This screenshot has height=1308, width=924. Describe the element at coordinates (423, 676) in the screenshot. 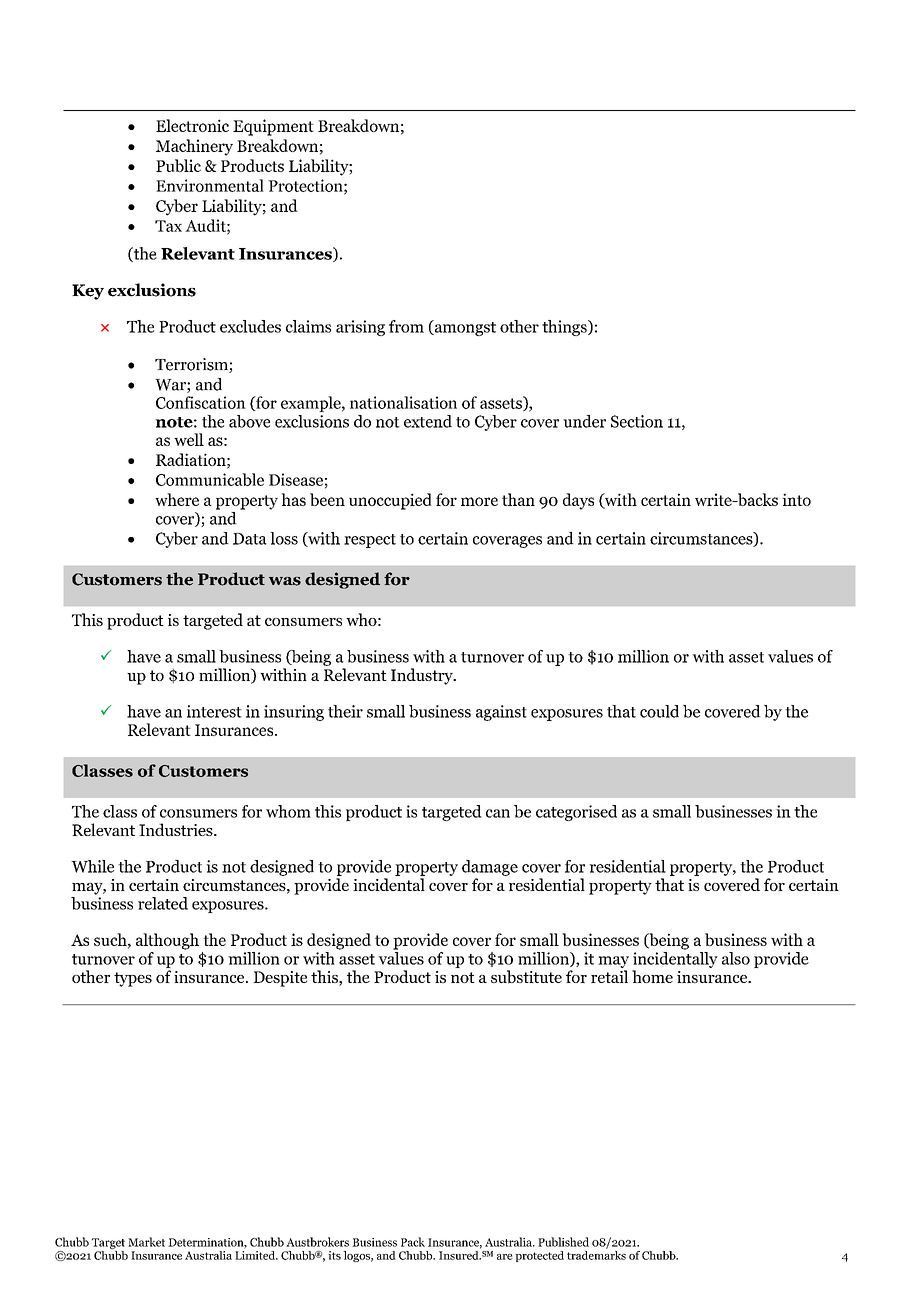

I see `Industry` at that location.
